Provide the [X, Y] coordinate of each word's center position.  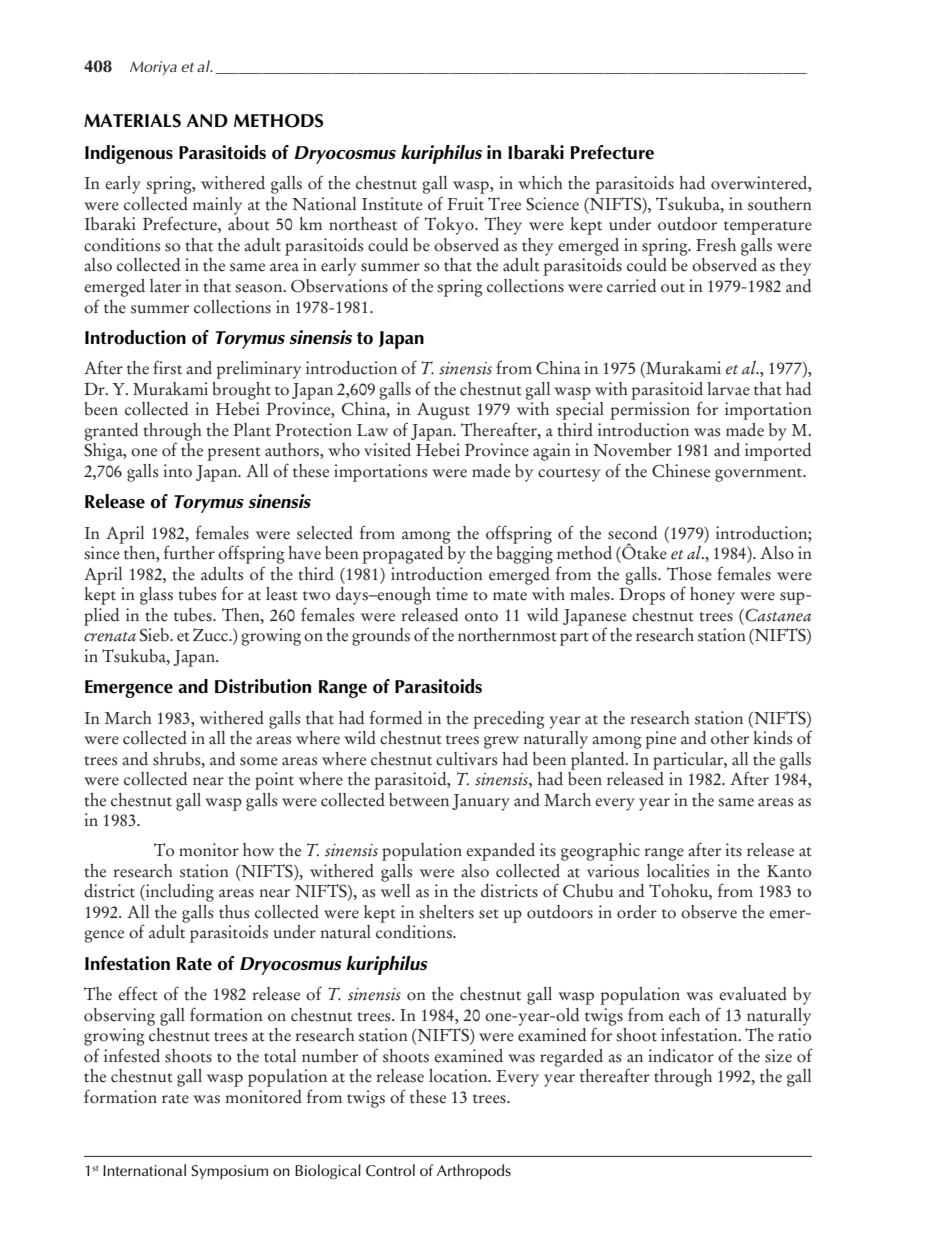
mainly [217, 206]
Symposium [229, 1172]
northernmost [507, 635]
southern [780, 204]
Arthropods [474, 1171]
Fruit [465, 204]
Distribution [263, 686]
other [730, 738]
